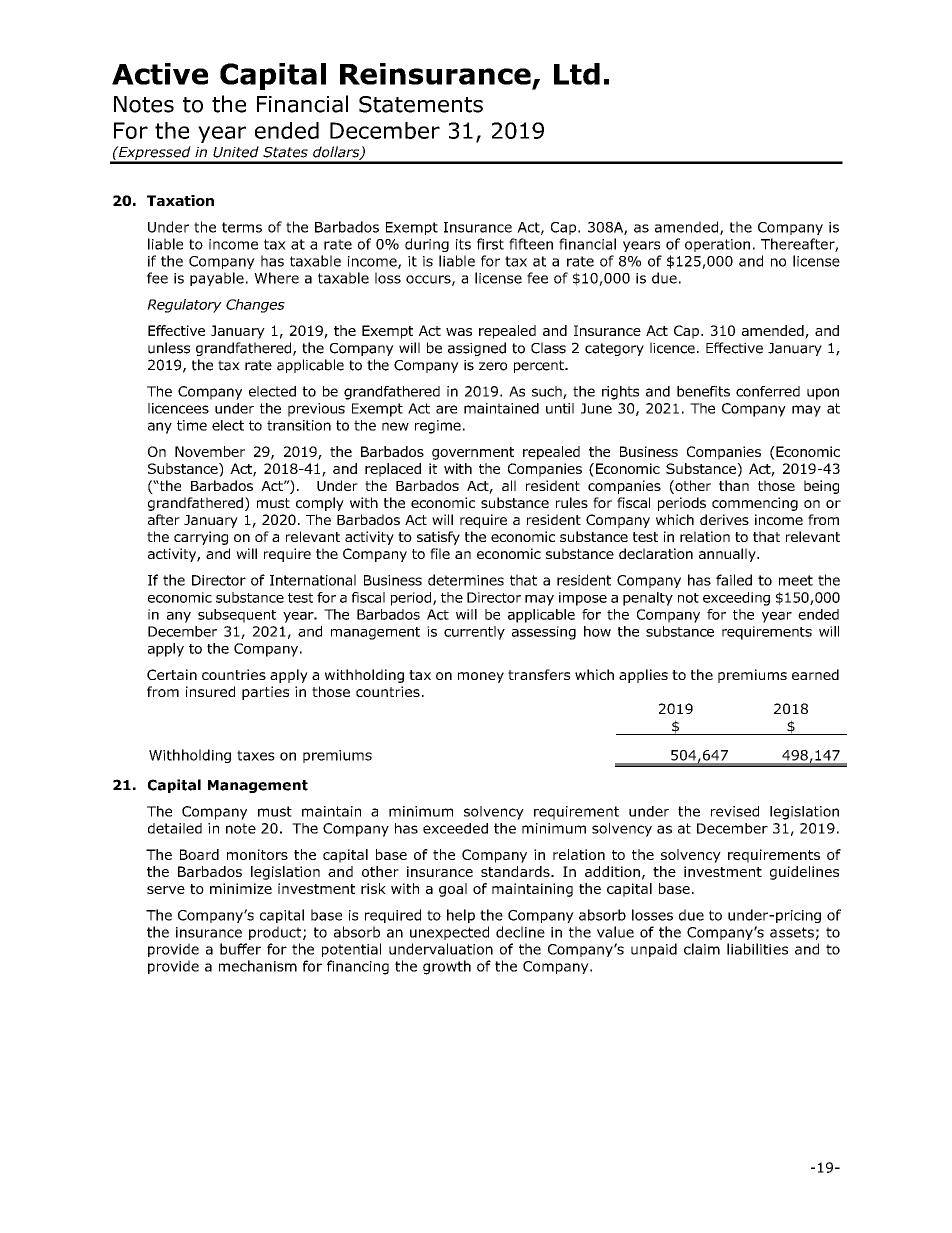 The image size is (952, 1233). Describe the element at coordinates (493, 366) in the document. I see `zero` at that location.
